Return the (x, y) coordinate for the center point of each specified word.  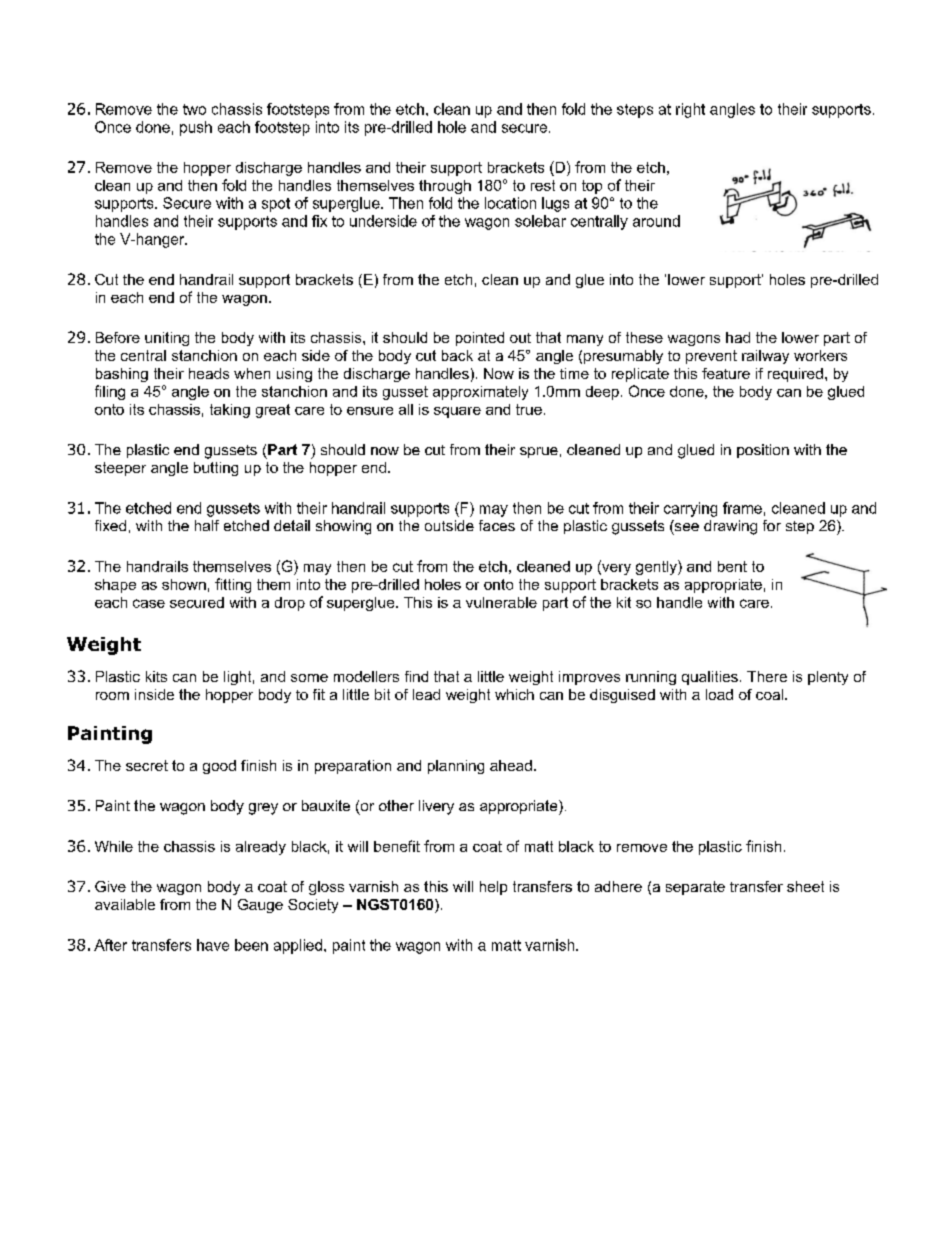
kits (156, 676)
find (416, 676)
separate (695, 888)
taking (230, 411)
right (690, 110)
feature (726, 373)
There (767, 676)
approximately (480, 393)
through (445, 187)
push (196, 128)
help (493, 888)
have (213, 945)
